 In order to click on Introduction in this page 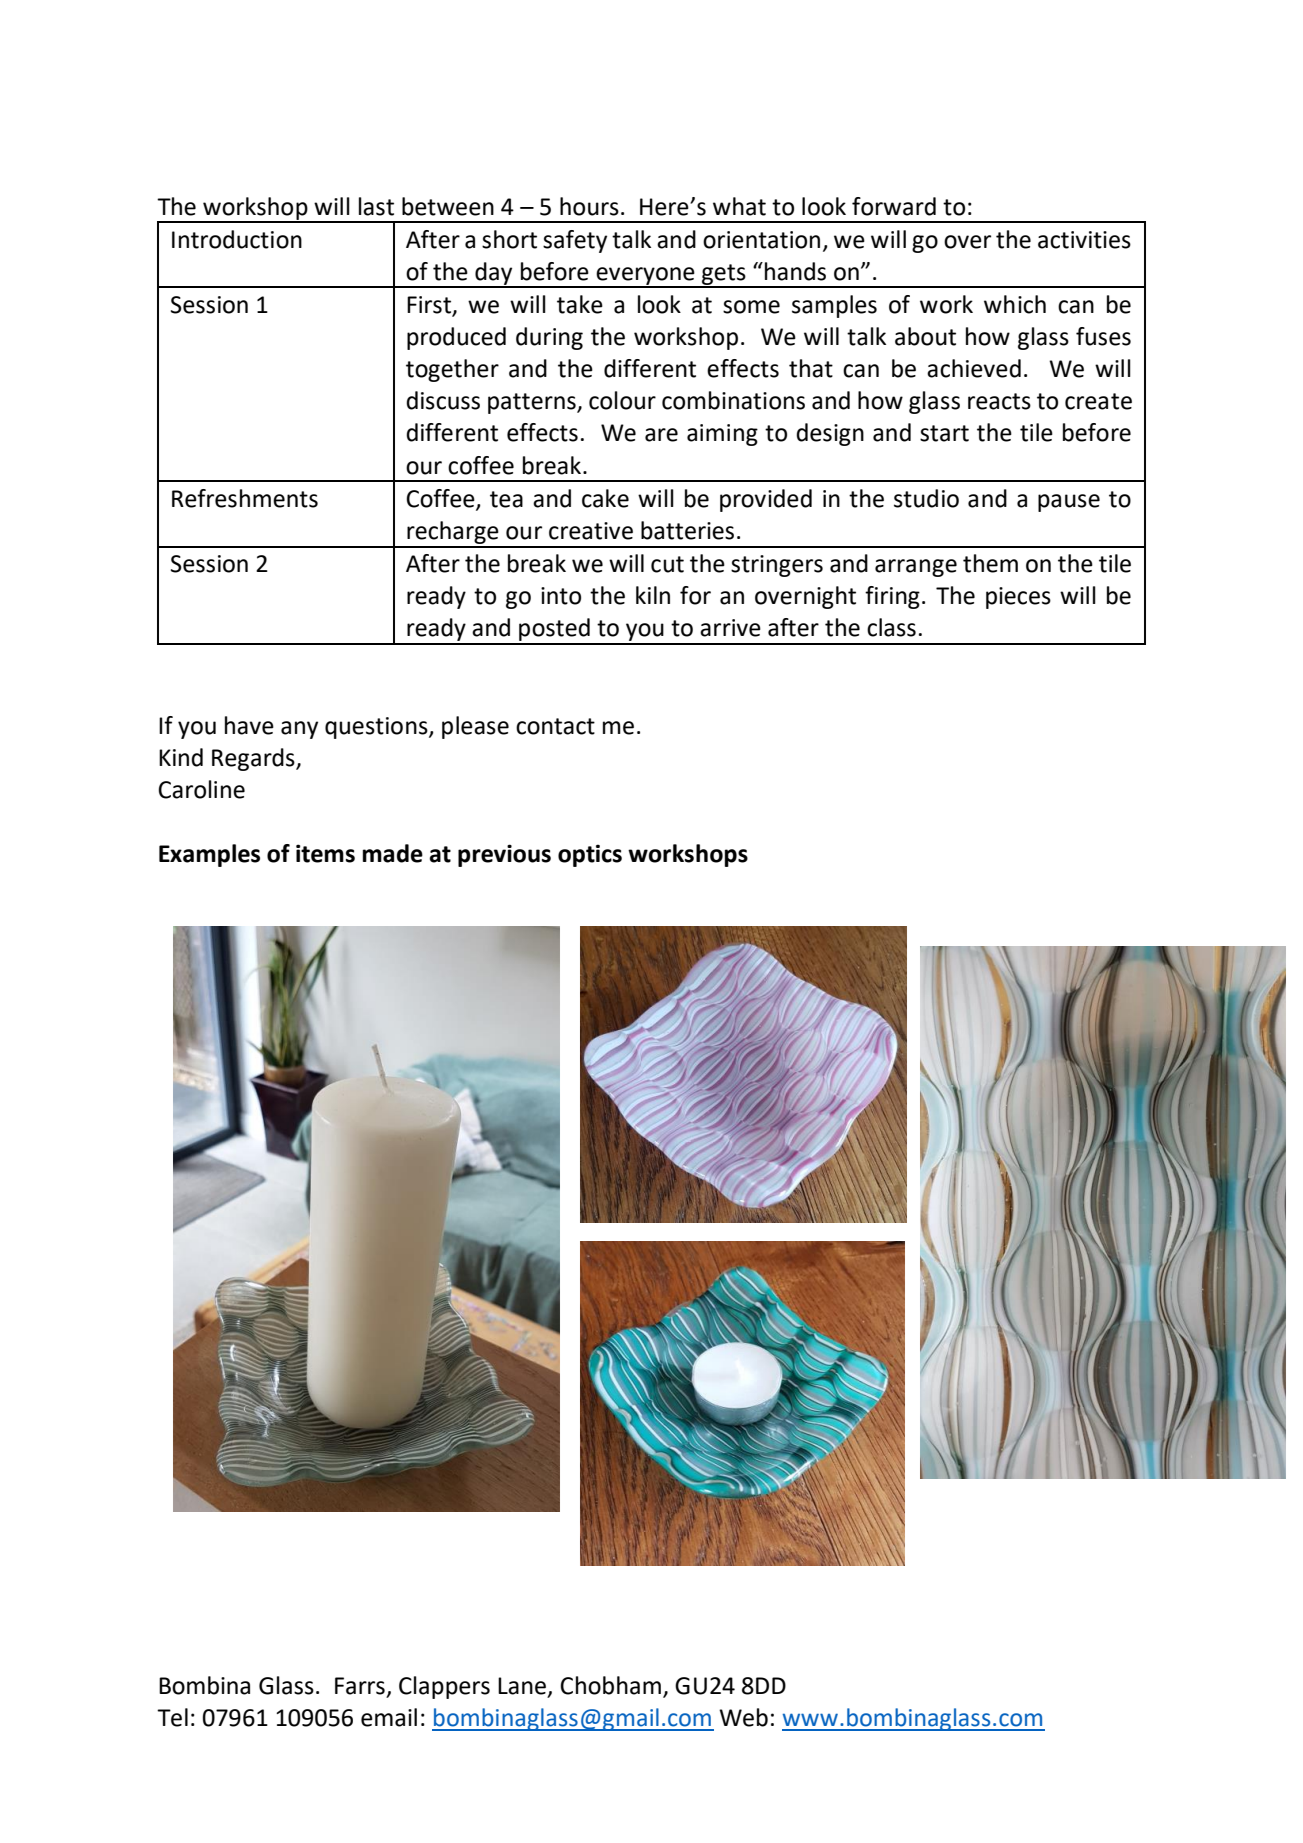, I will do `click(237, 239)`.
